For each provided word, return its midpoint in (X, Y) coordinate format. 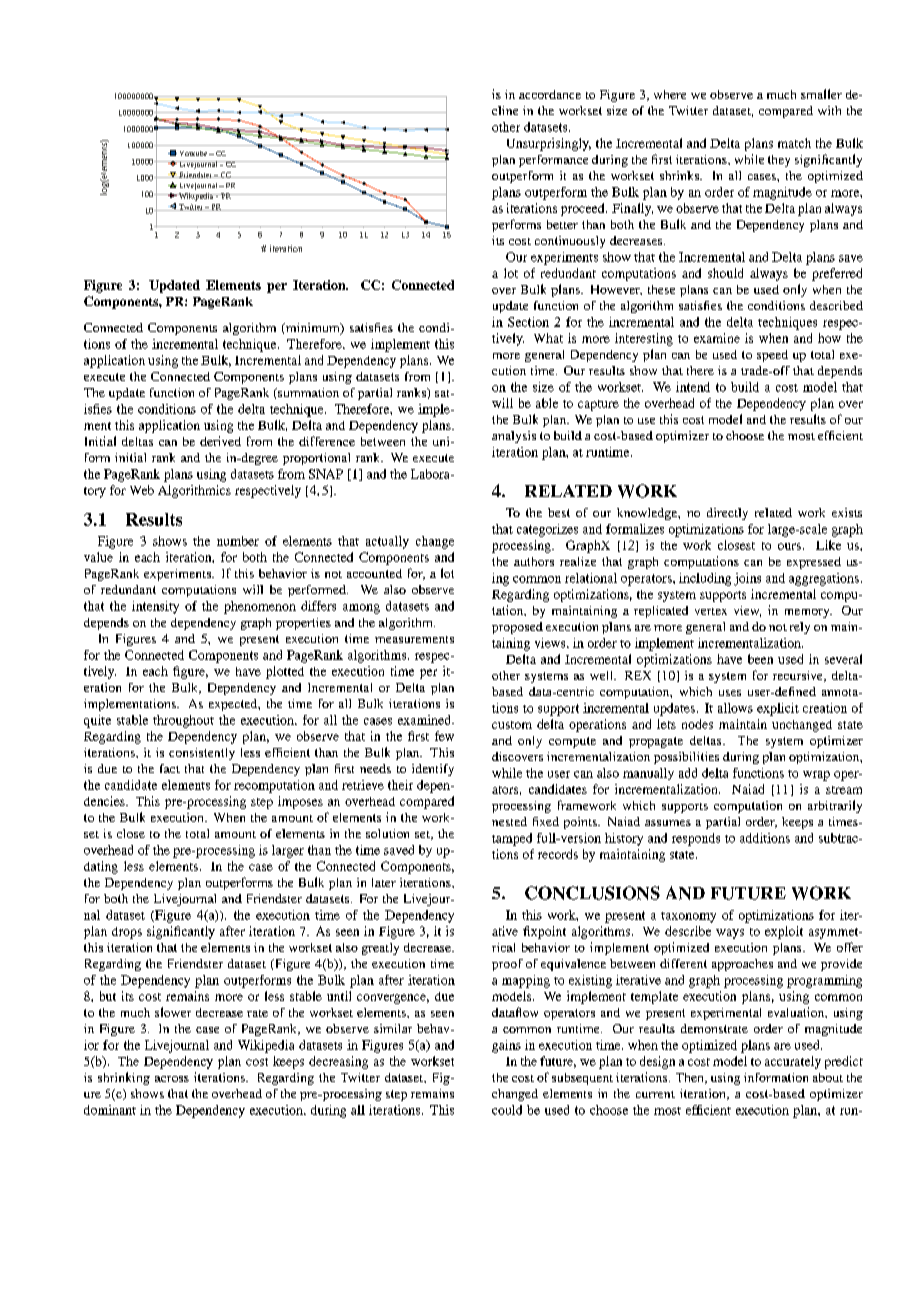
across (172, 1079)
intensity (155, 607)
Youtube (195, 153)
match (794, 143)
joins (747, 579)
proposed (517, 628)
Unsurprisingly (549, 144)
